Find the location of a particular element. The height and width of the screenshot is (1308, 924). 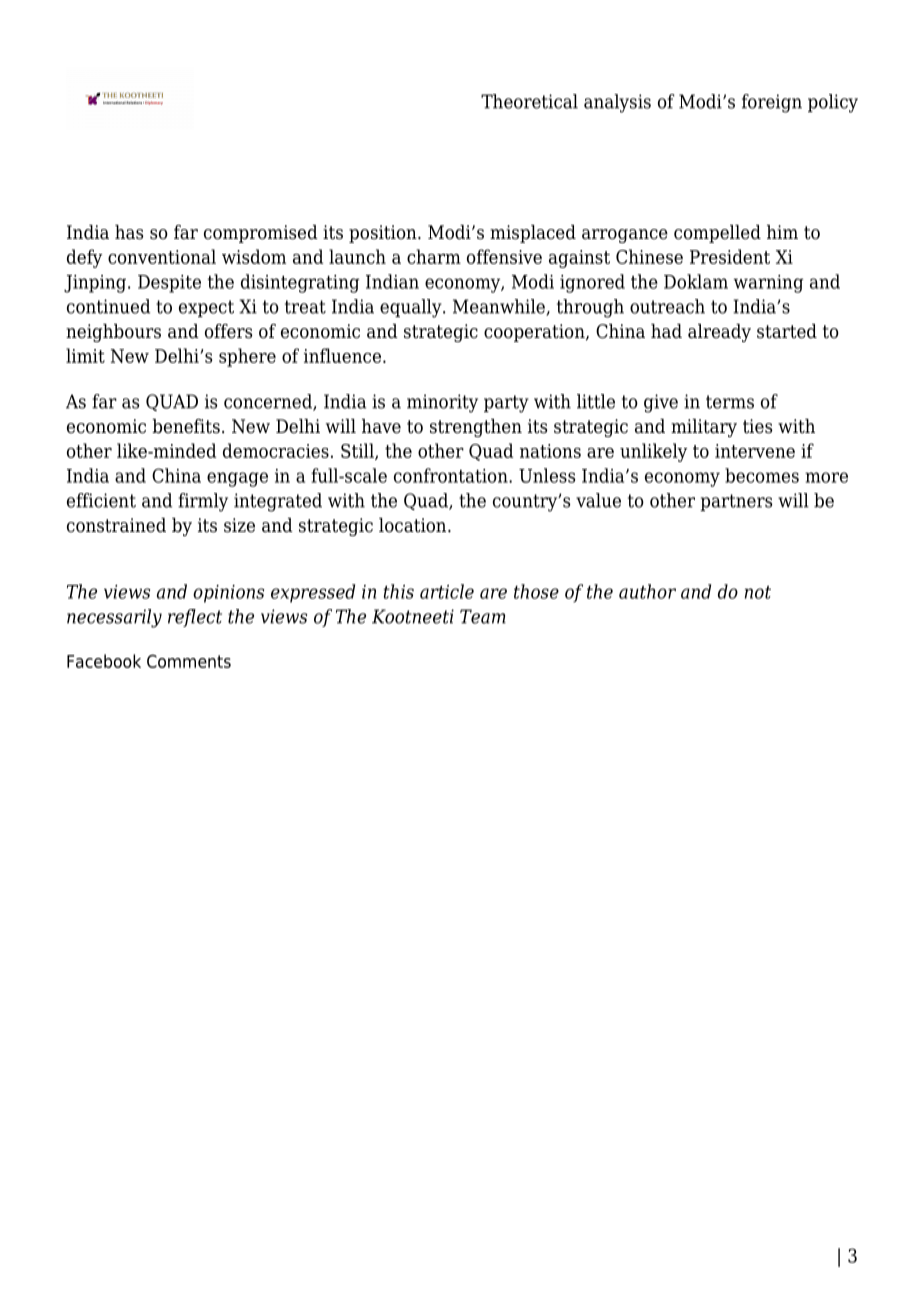

Comments is located at coordinates (189, 661).
